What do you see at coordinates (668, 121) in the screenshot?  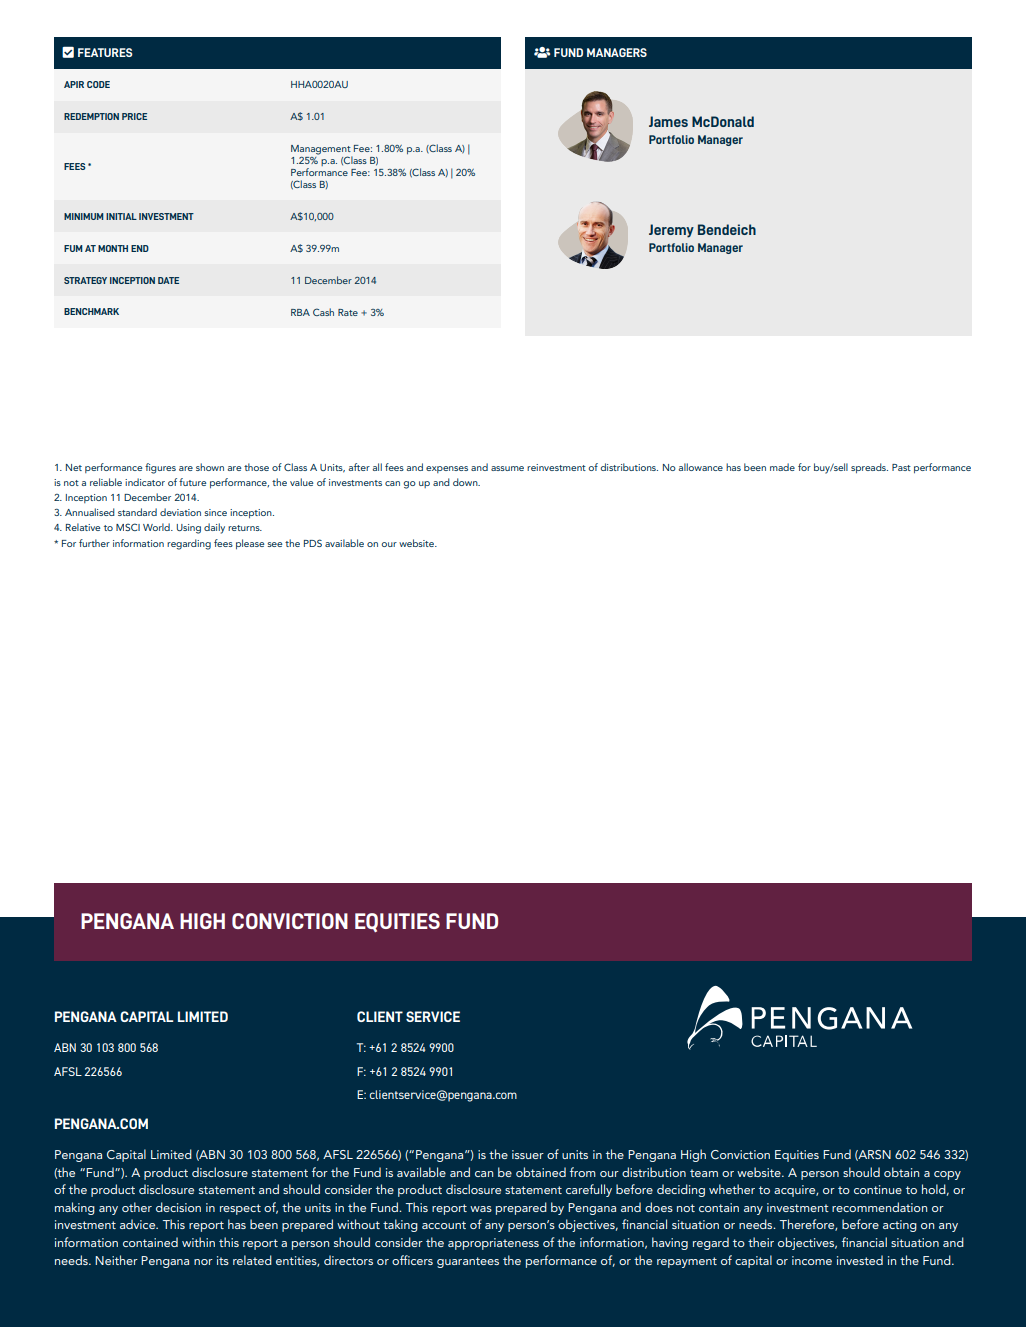 I see `James` at bounding box center [668, 121].
